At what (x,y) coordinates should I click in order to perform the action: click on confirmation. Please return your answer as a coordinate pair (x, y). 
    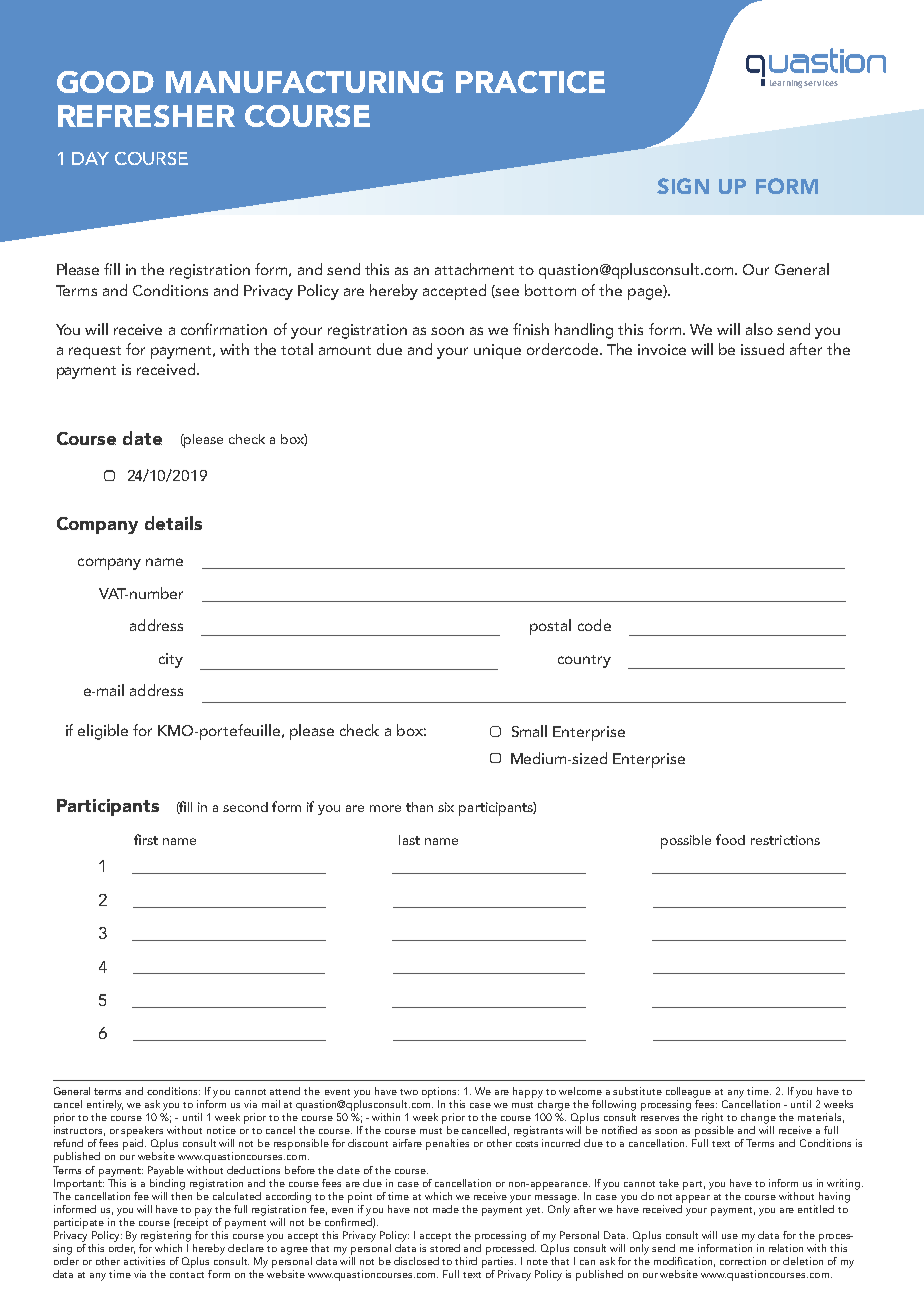
    Looking at the image, I should click on (224, 329).
